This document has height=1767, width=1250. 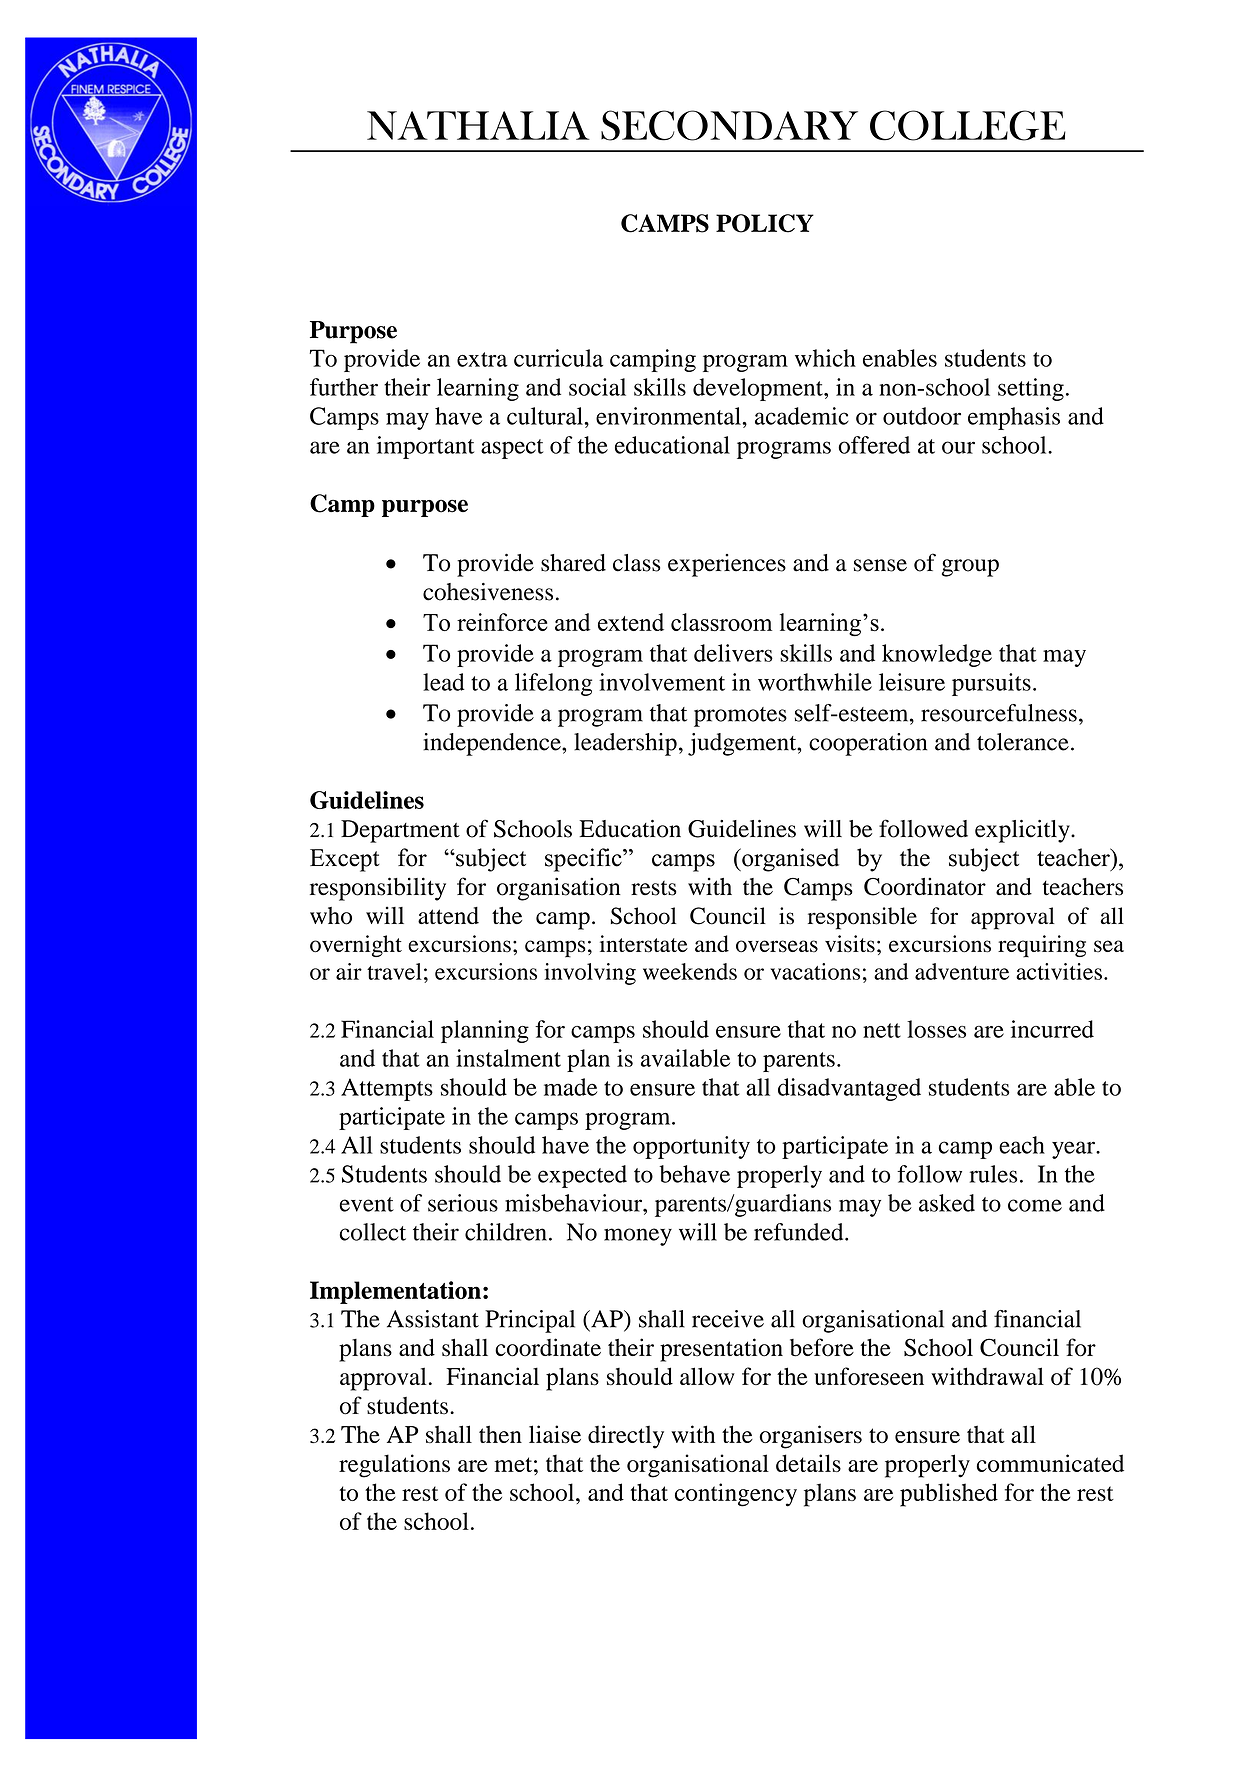 What do you see at coordinates (400, 831) in the document?
I see `Department` at bounding box center [400, 831].
